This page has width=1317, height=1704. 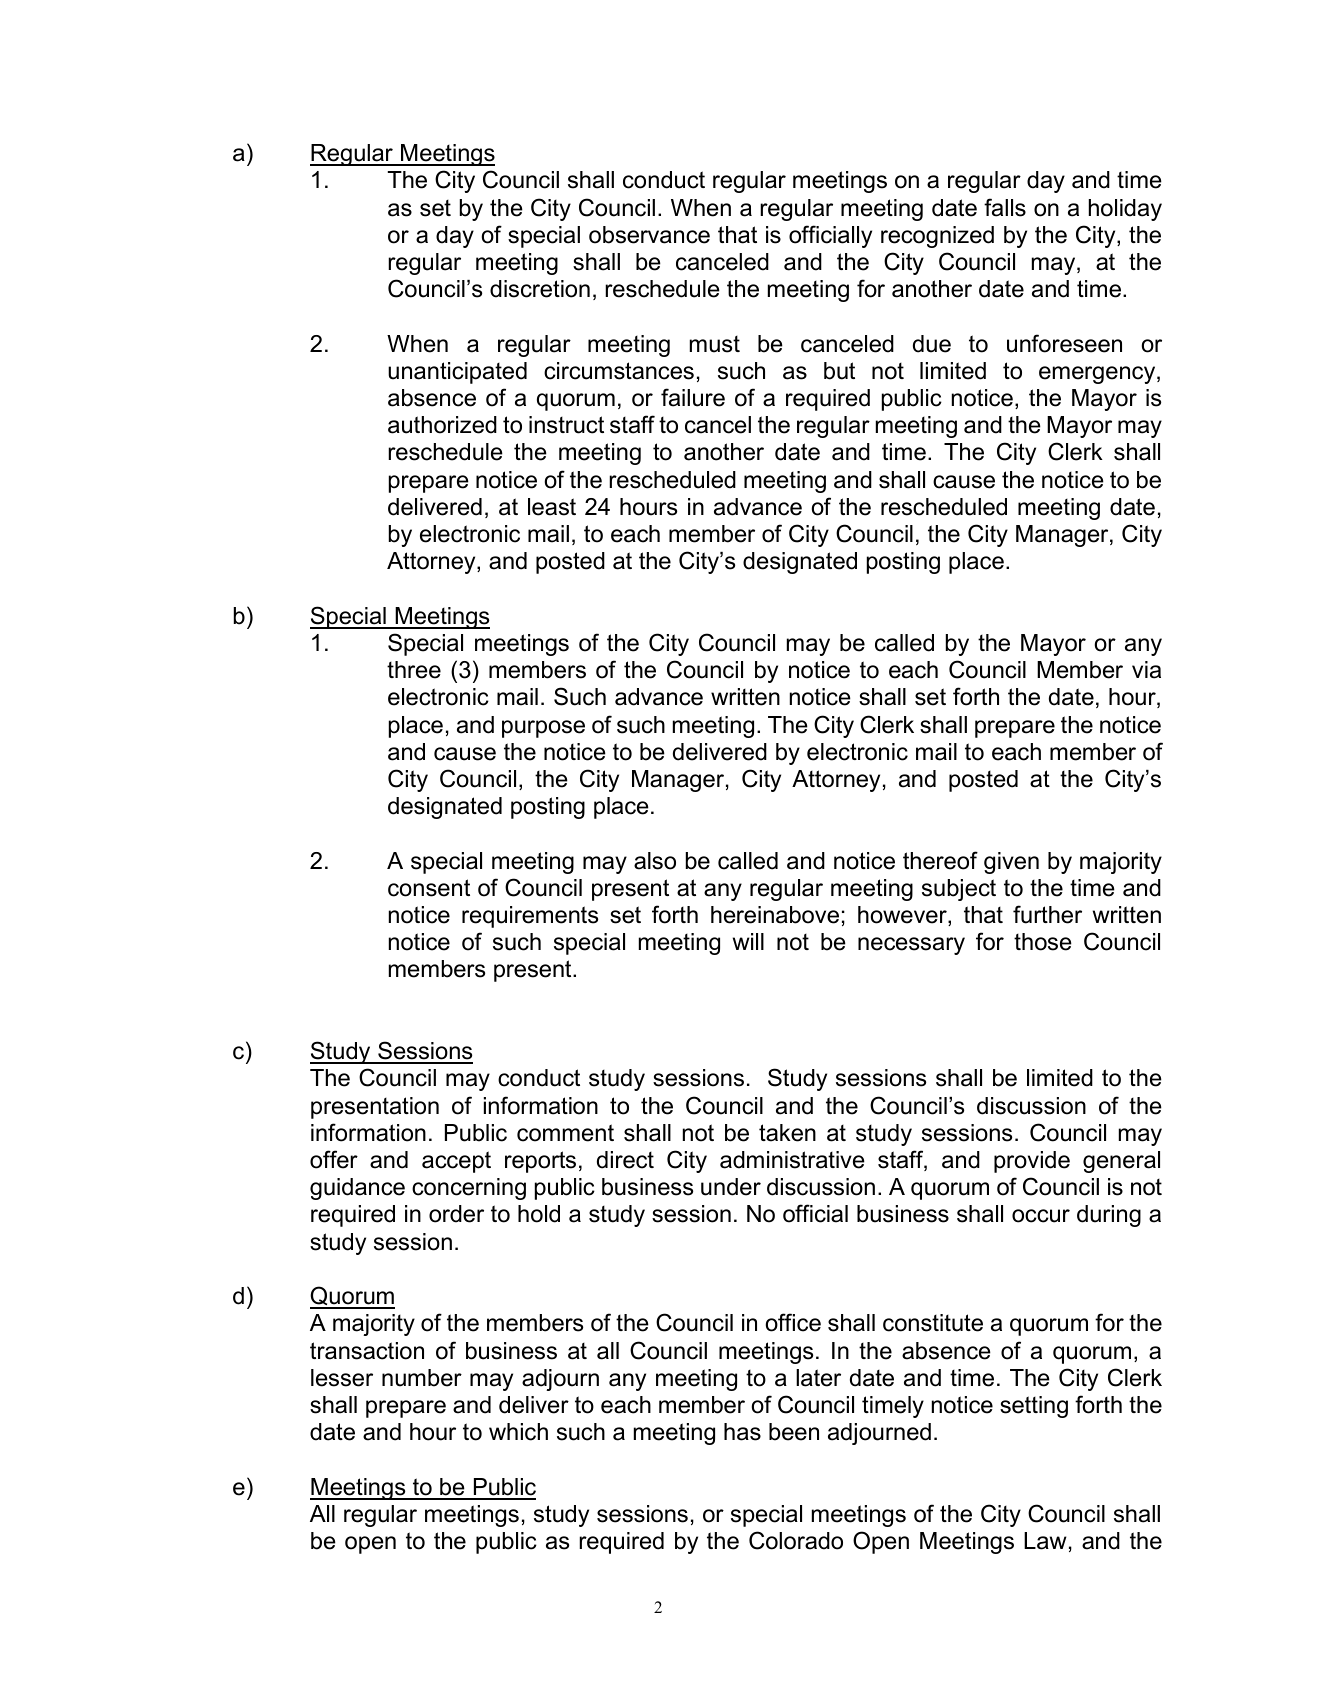 I want to click on concerning, so click(x=469, y=1189).
